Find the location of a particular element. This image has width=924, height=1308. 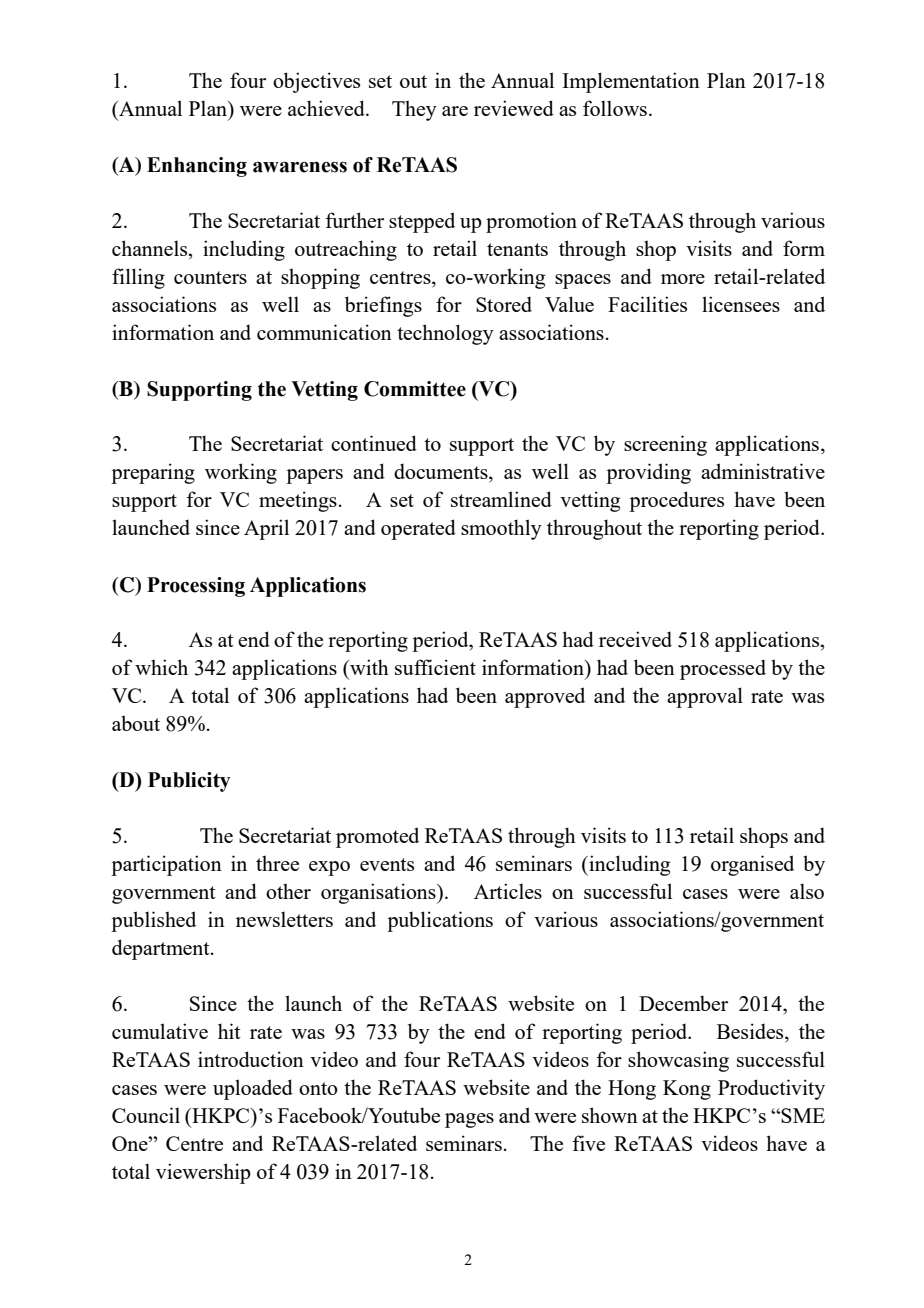

viewership is located at coordinates (203, 1173).
